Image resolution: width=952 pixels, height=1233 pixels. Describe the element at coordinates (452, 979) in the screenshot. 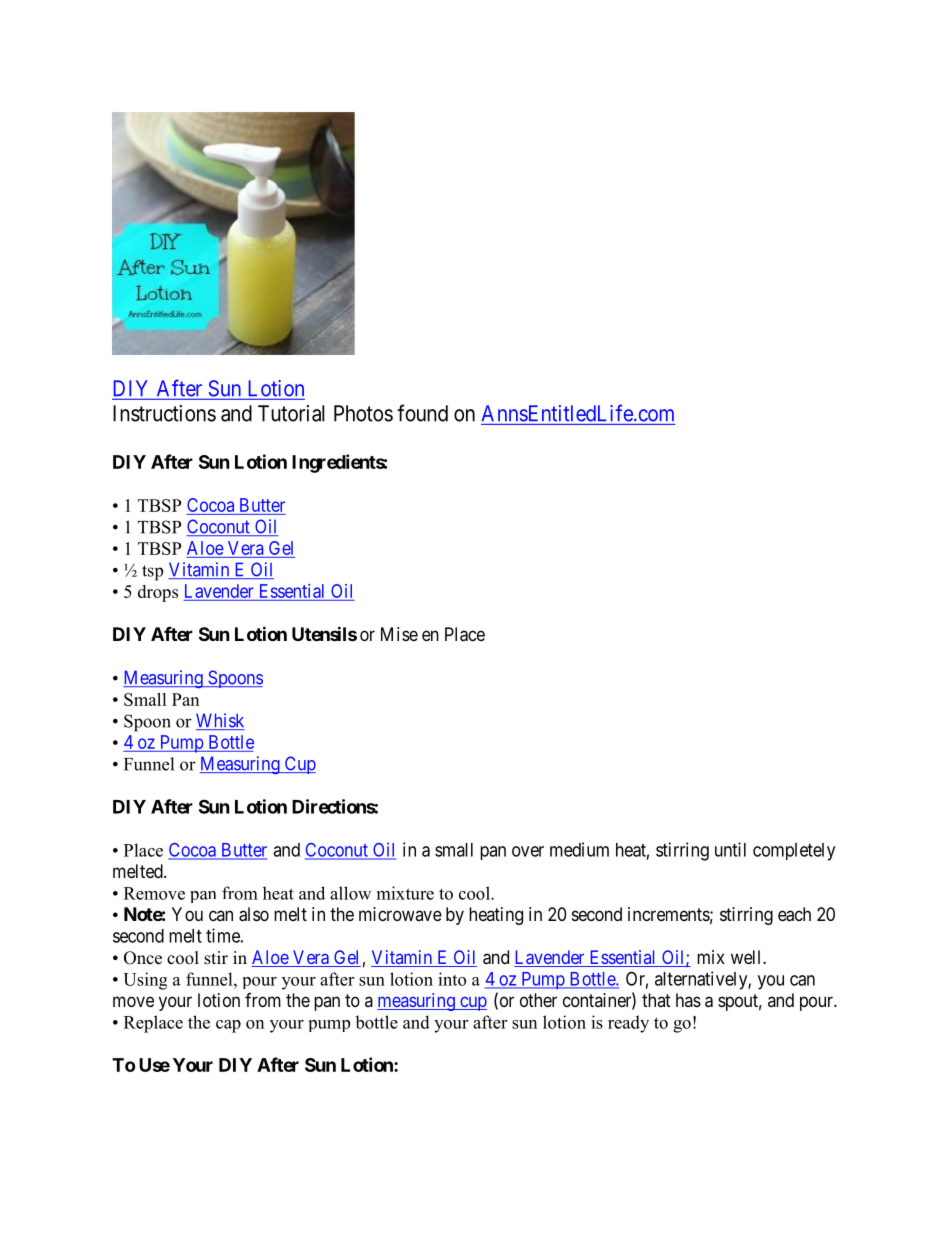

I see `into` at that location.
